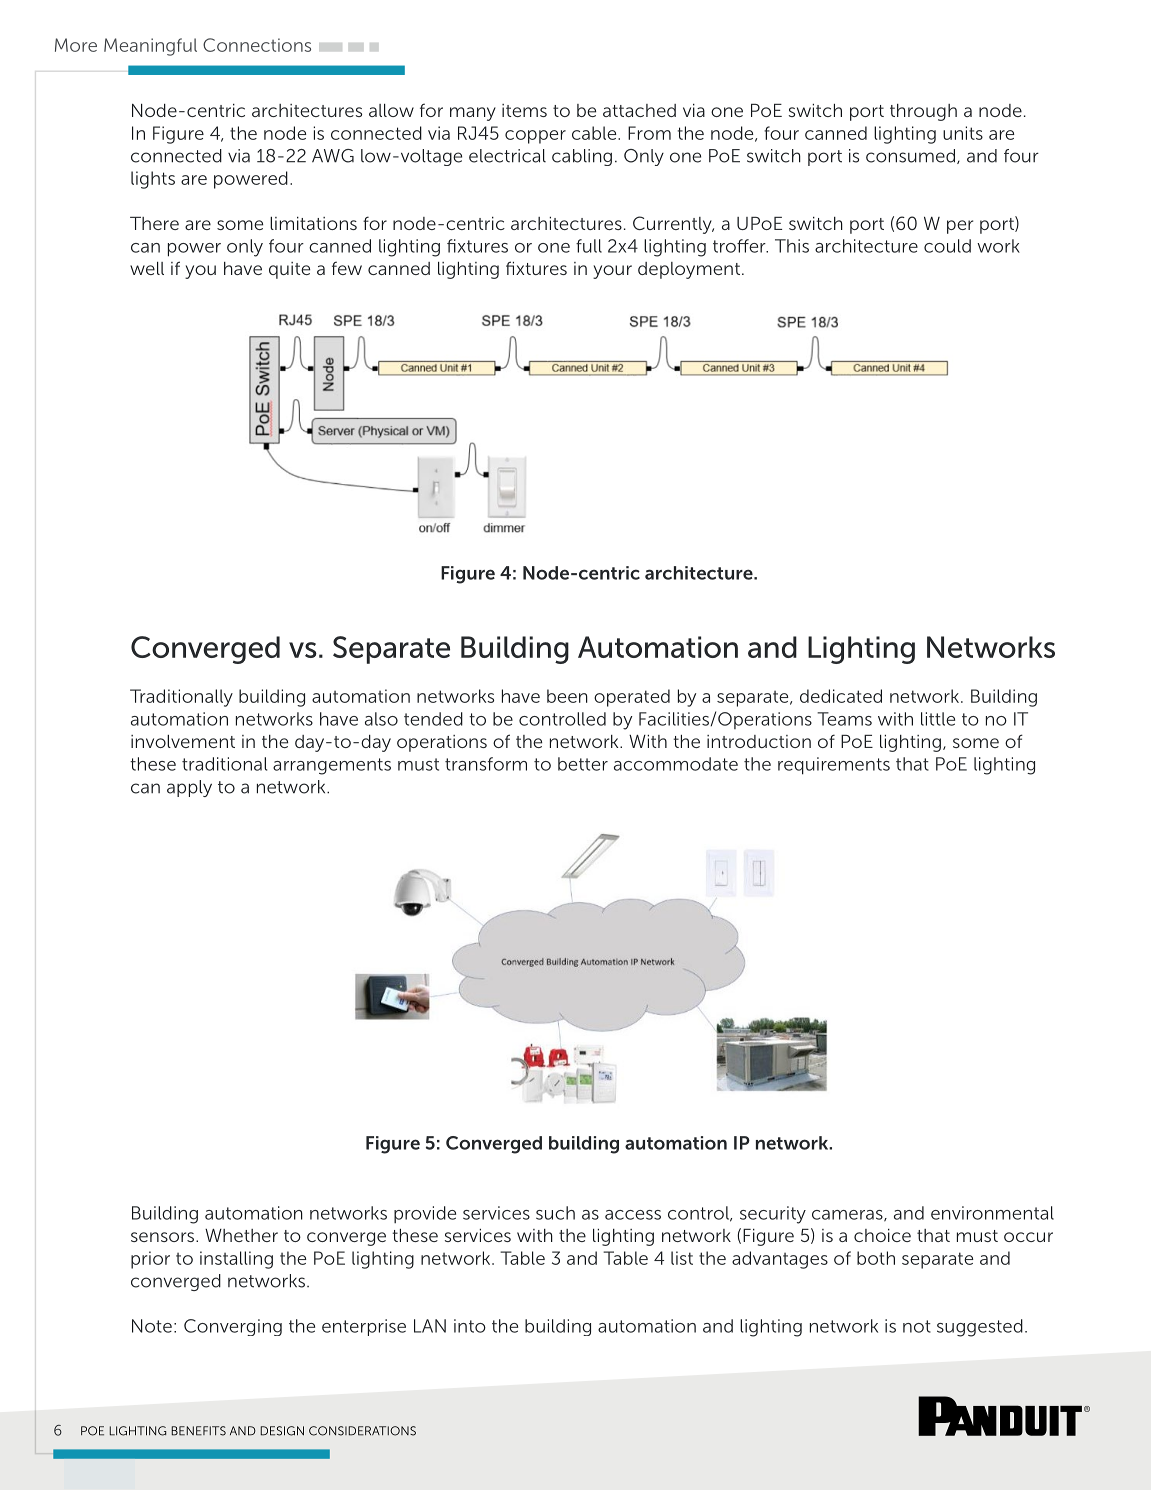 This document has height=1490, width=1151. What do you see at coordinates (198, 1431) in the document?
I see `BENEFITS` at bounding box center [198, 1431].
